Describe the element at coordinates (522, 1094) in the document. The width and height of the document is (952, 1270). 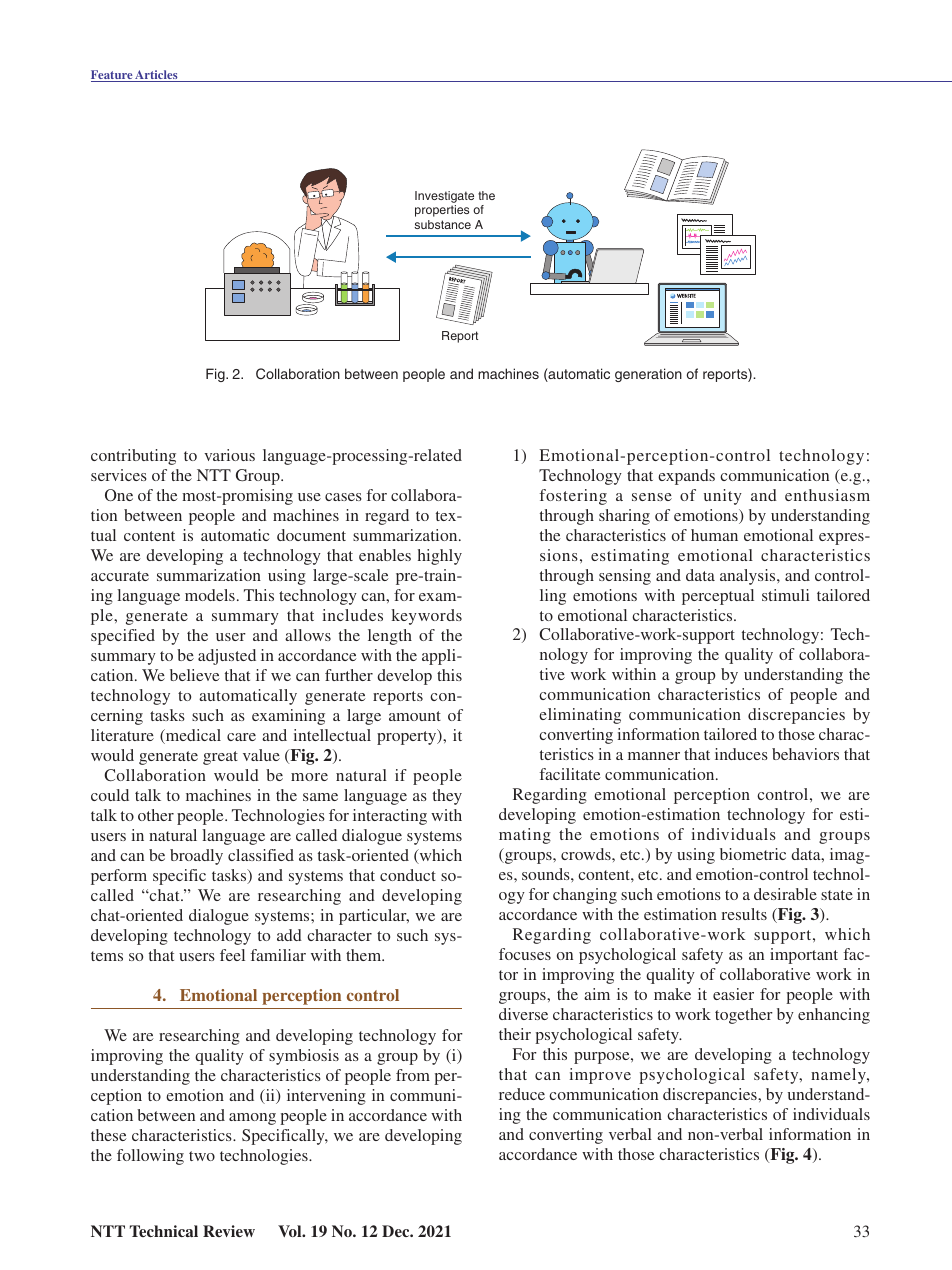
I see `reduce` at that location.
